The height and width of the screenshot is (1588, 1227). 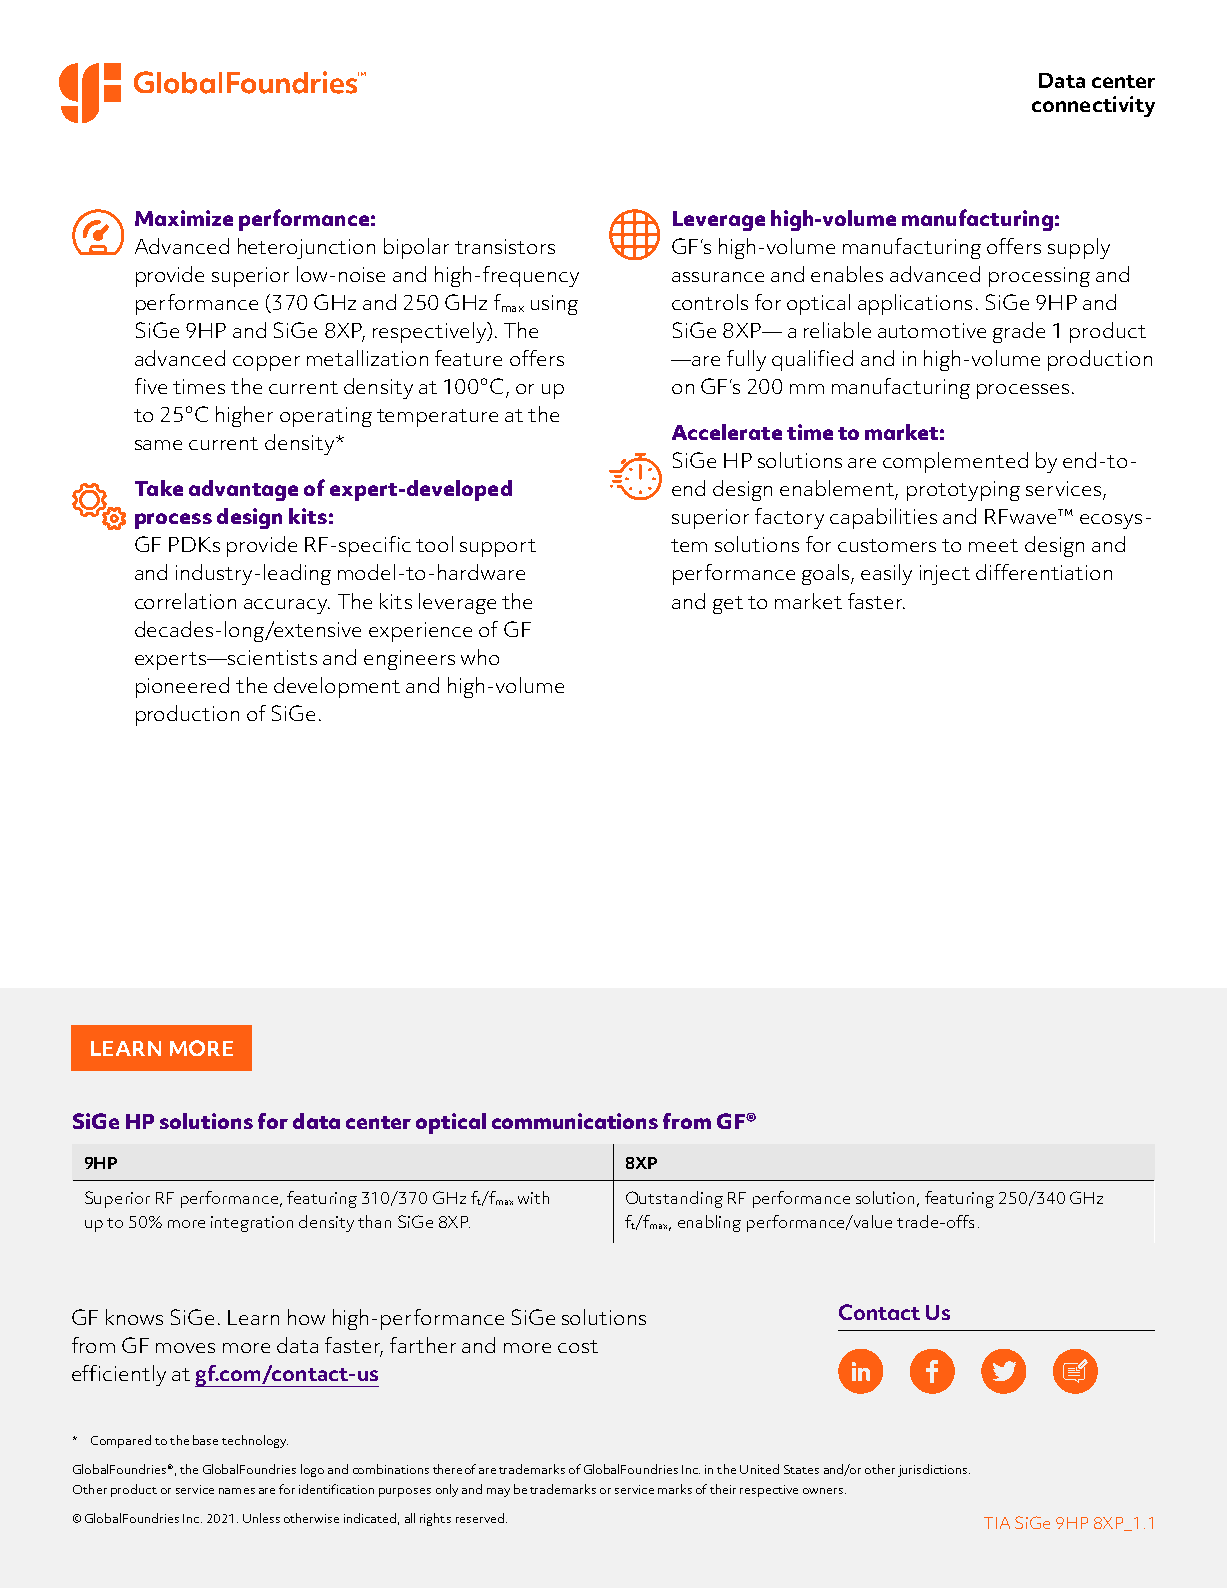 What do you see at coordinates (184, 218) in the screenshot?
I see `Maximize` at bounding box center [184, 218].
